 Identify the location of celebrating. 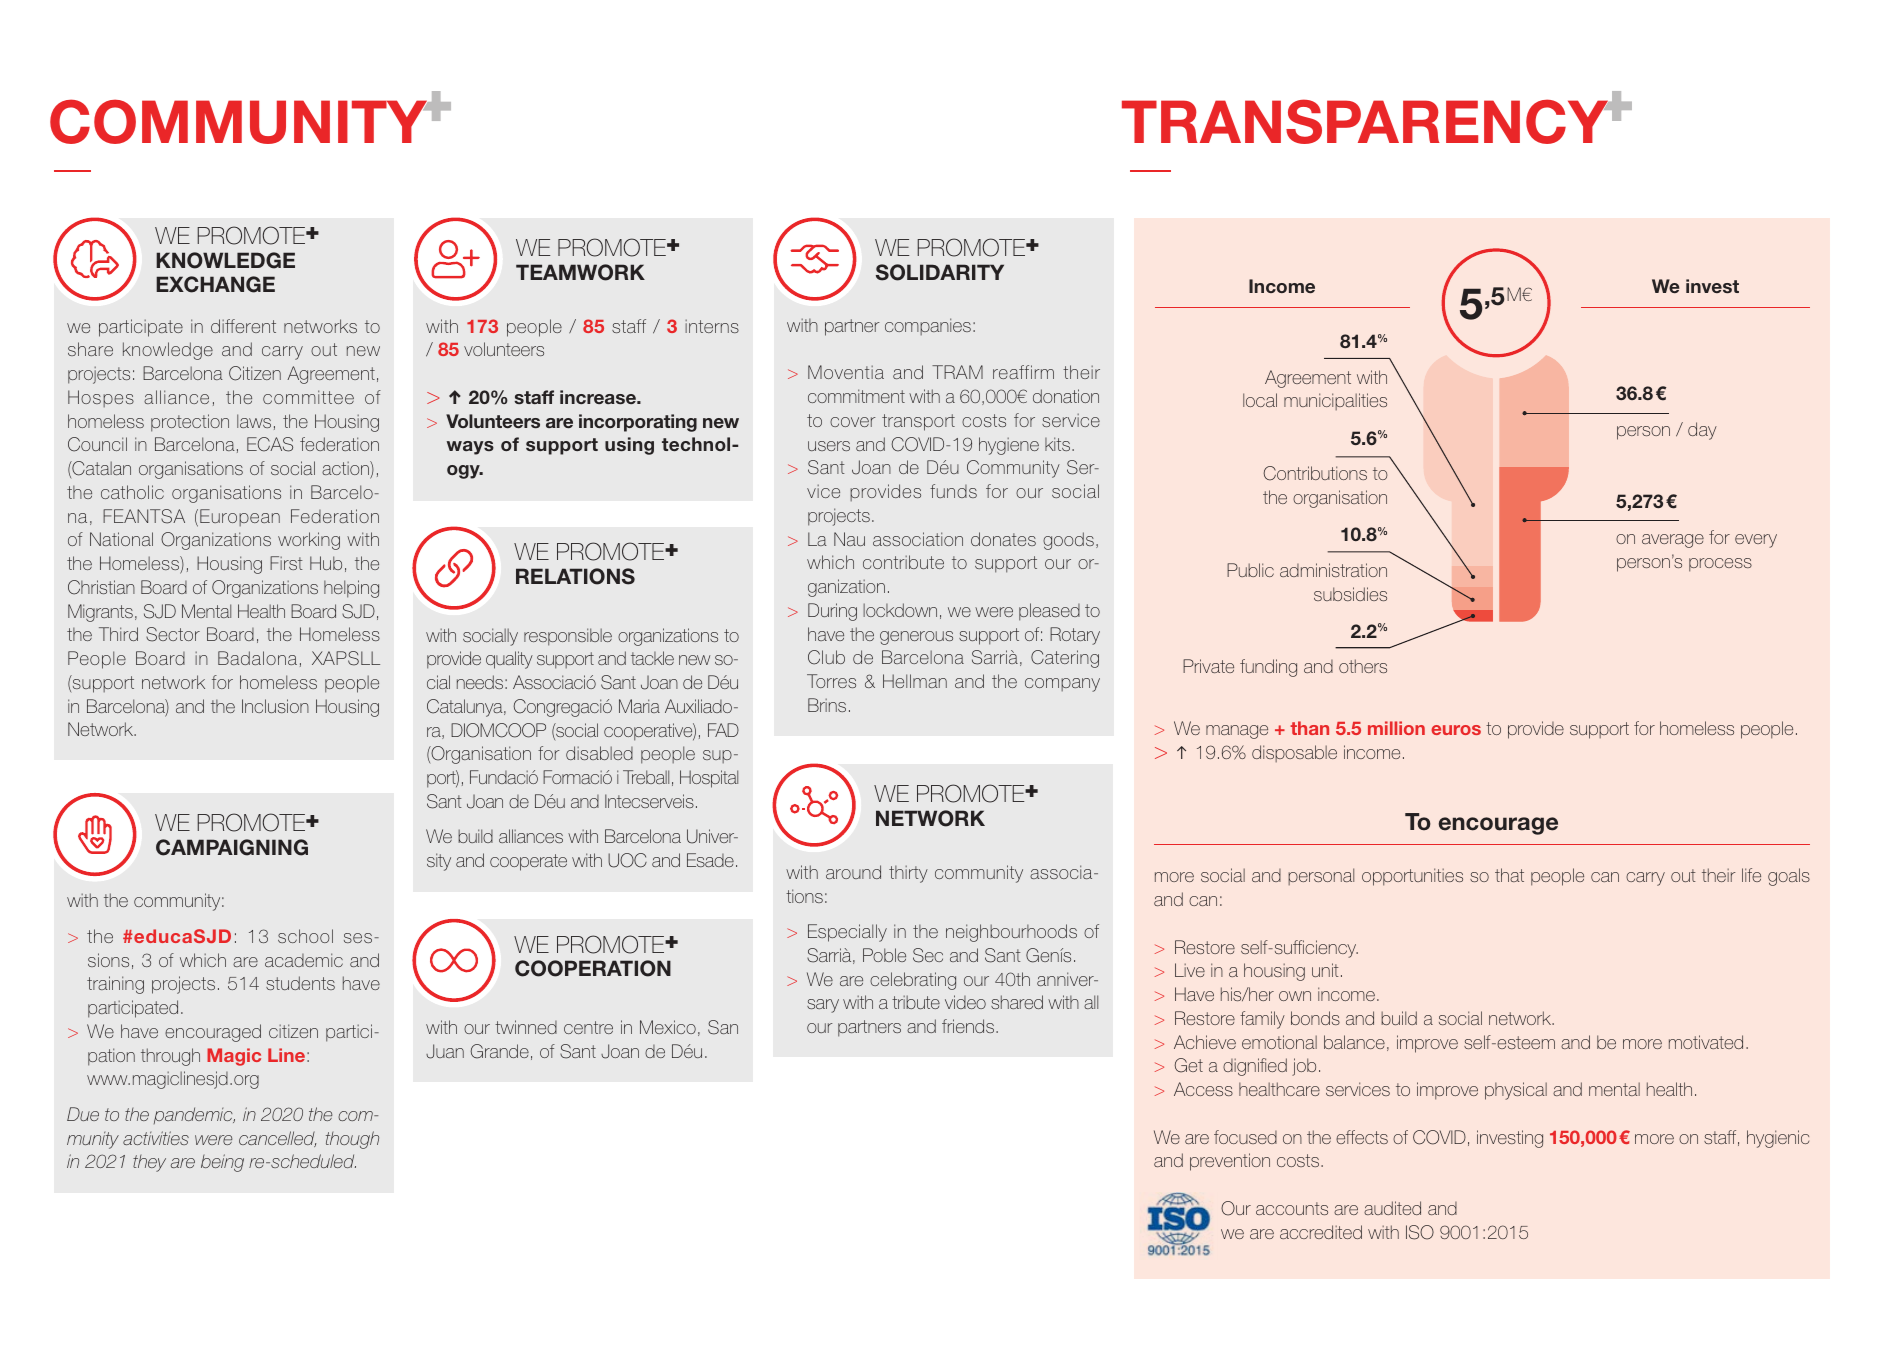
(913, 981).
